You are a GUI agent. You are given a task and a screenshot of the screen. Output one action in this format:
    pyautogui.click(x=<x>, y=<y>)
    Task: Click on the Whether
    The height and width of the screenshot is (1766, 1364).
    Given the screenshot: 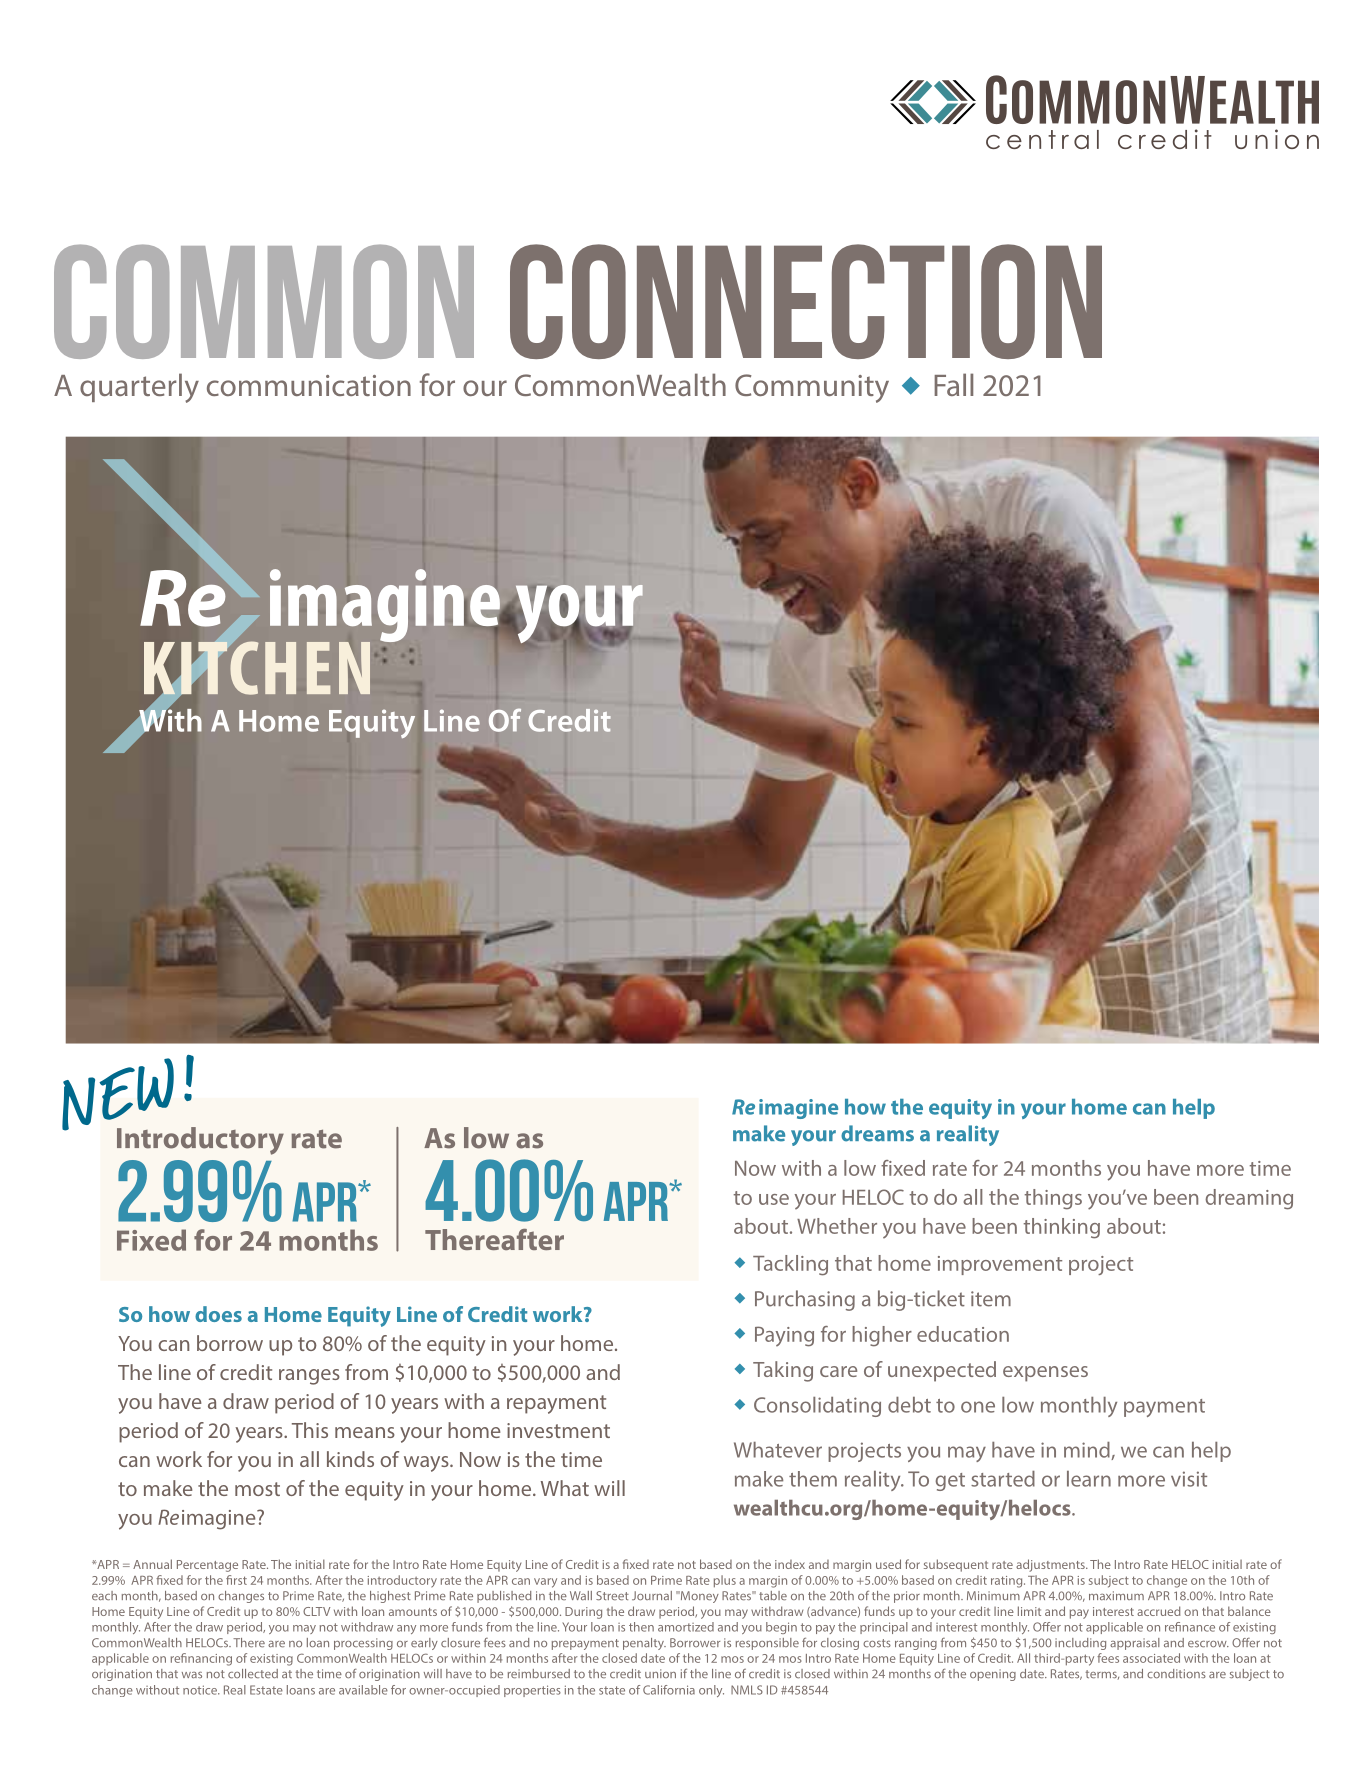 What is the action you would take?
    pyautogui.click(x=837, y=1226)
